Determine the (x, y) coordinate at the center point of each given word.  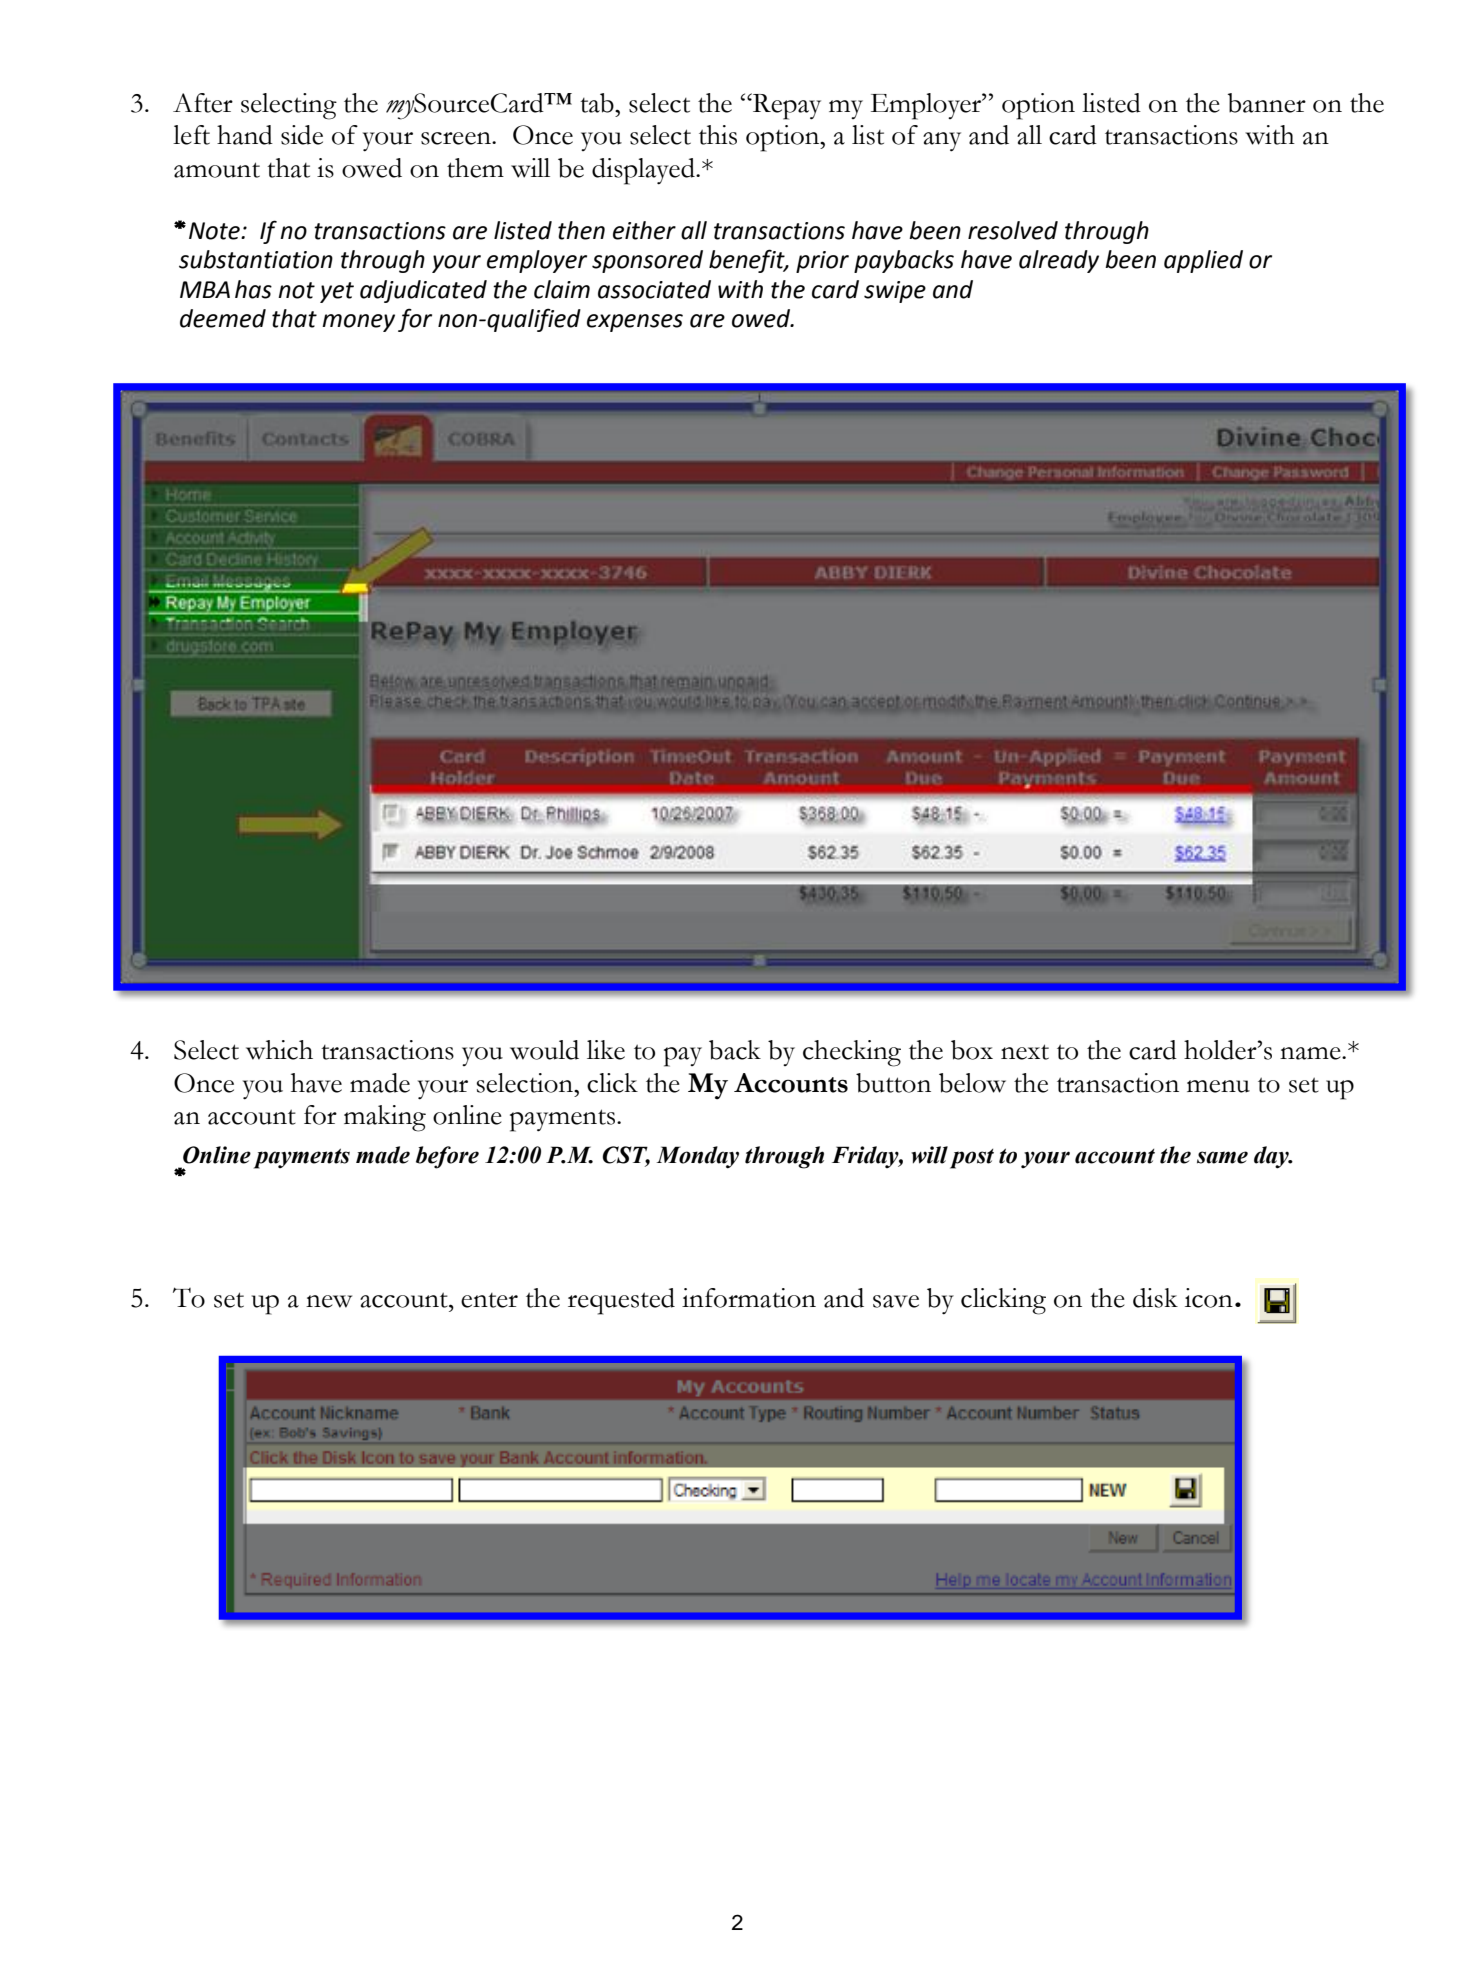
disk (1155, 1298)
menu (1218, 1086)
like (606, 1050)
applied (1203, 261)
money (358, 323)
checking (852, 1053)
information (749, 1298)
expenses (635, 323)
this (718, 135)
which (279, 1050)
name (1311, 1053)
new (329, 1301)
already (1059, 261)
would (544, 1050)
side (302, 135)
